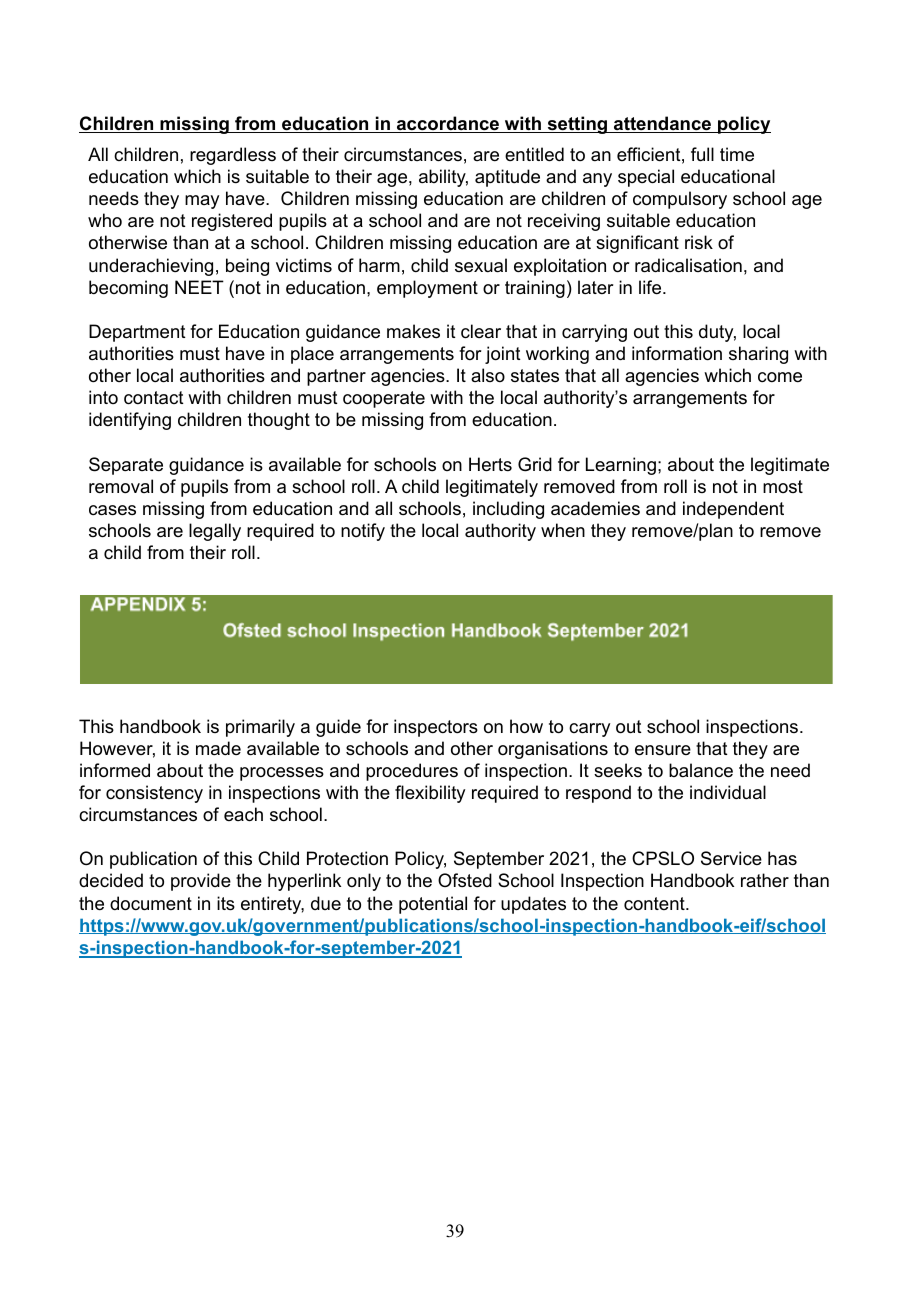  I want to click on accordance, so click(447, 124).
